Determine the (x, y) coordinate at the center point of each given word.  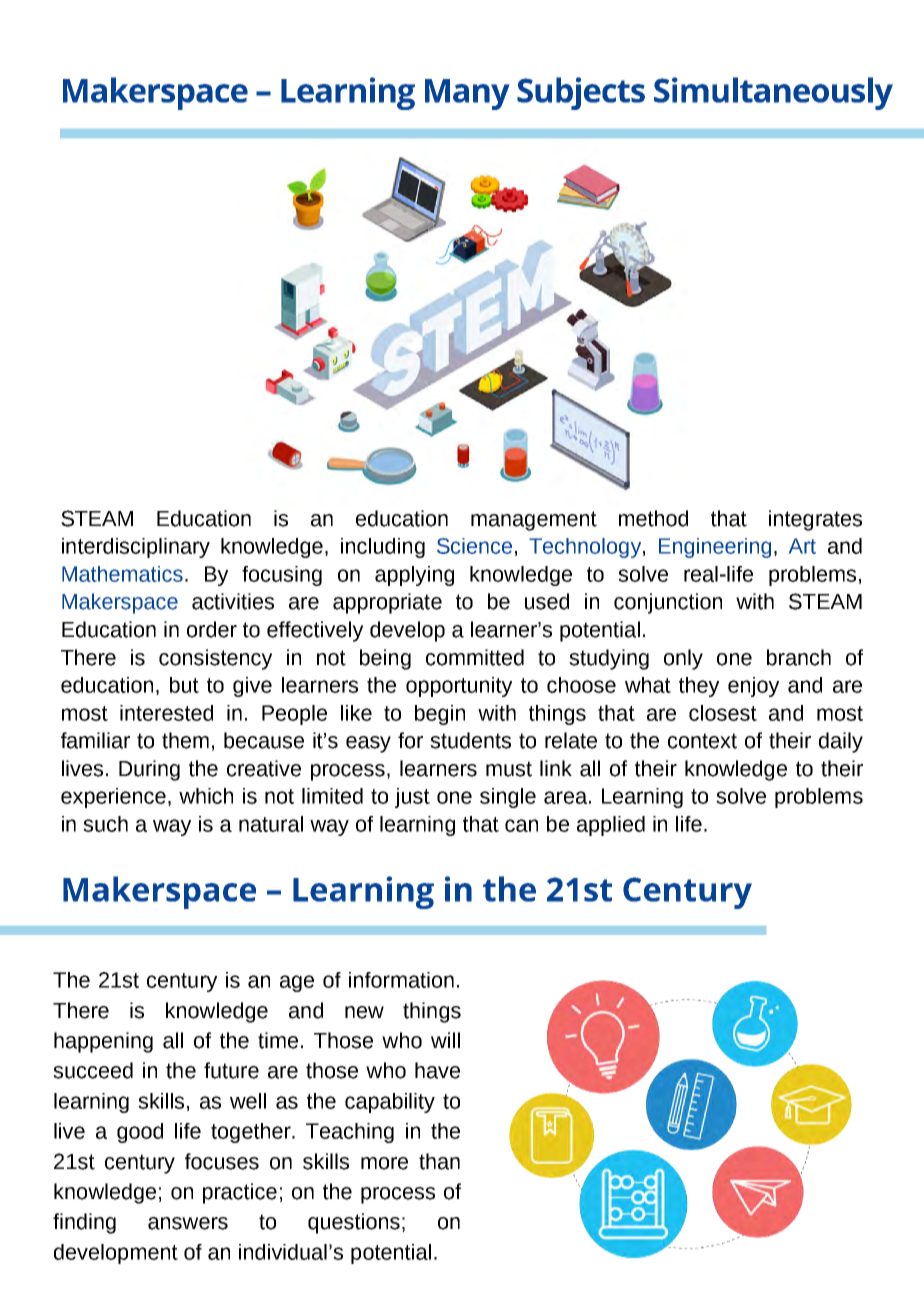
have (437, 1070)
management (534, 521)
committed (475, 657)
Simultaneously (773, 93)
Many (467, 94)
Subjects (581, 93)
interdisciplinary (136, 548)
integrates (815, 520)
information (401, 980)
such (105, 824)
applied (611, 826)
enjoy (753, 687)
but (184, 685)
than (439, 1161)
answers (188, 1223)
